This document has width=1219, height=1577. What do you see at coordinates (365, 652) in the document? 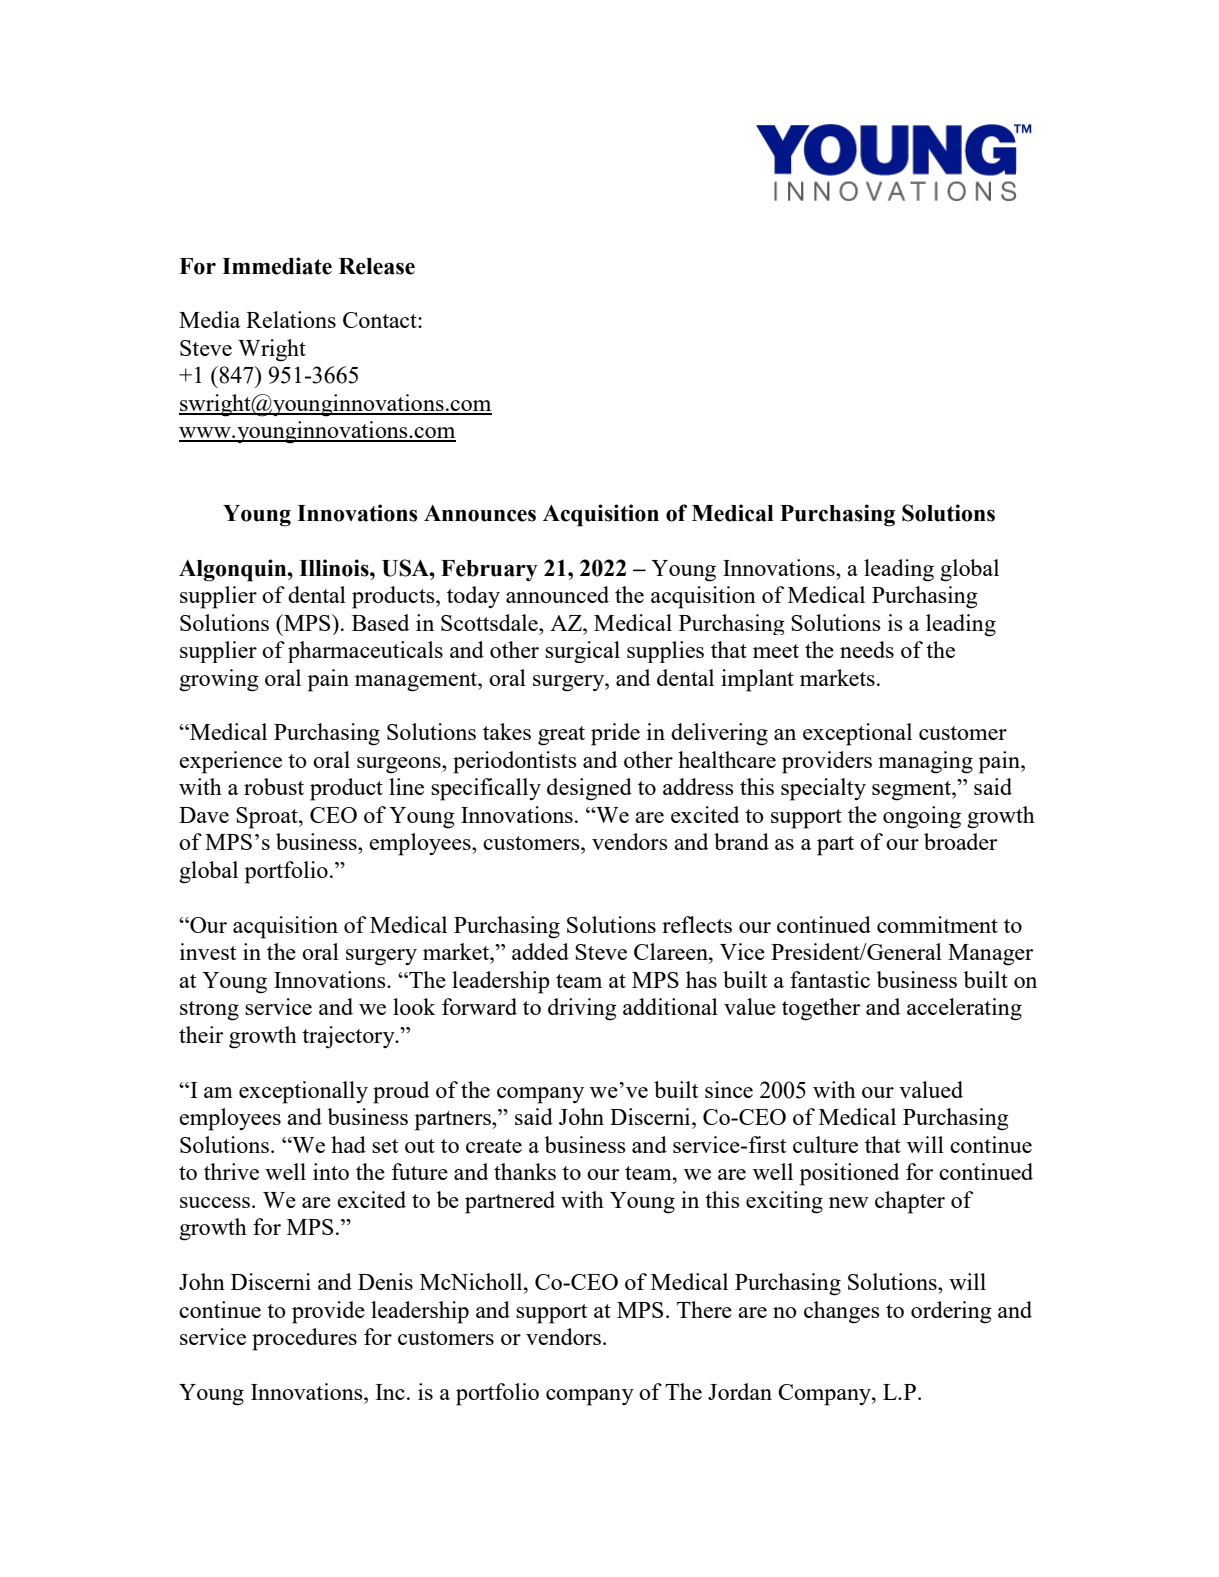
I see `pharmaceuticals` at bounding box center [365, 652].
